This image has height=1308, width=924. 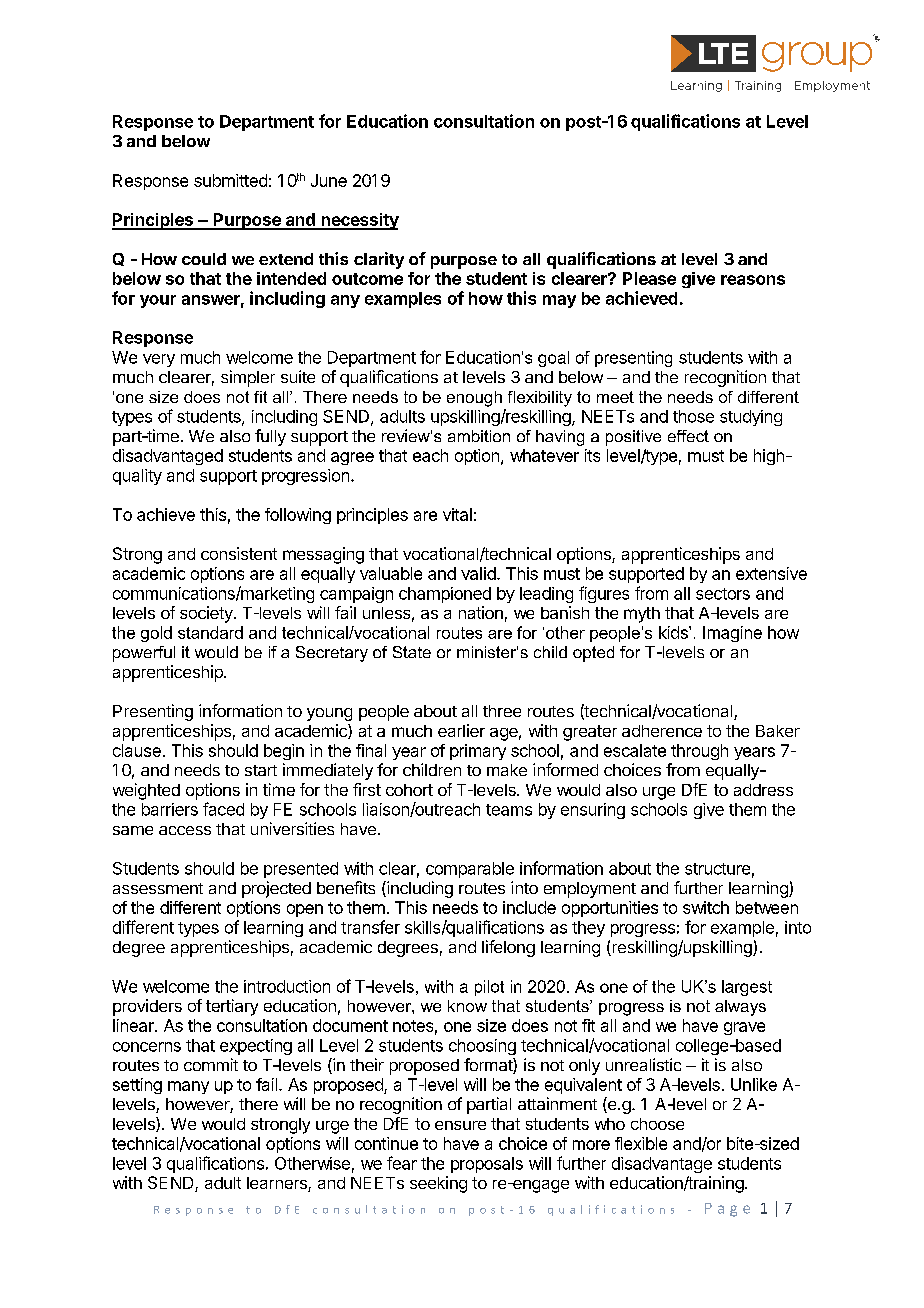 What do you see at coordinates (230, 180) in the image?
I see `submitted` at bounding box center [230, 180].
